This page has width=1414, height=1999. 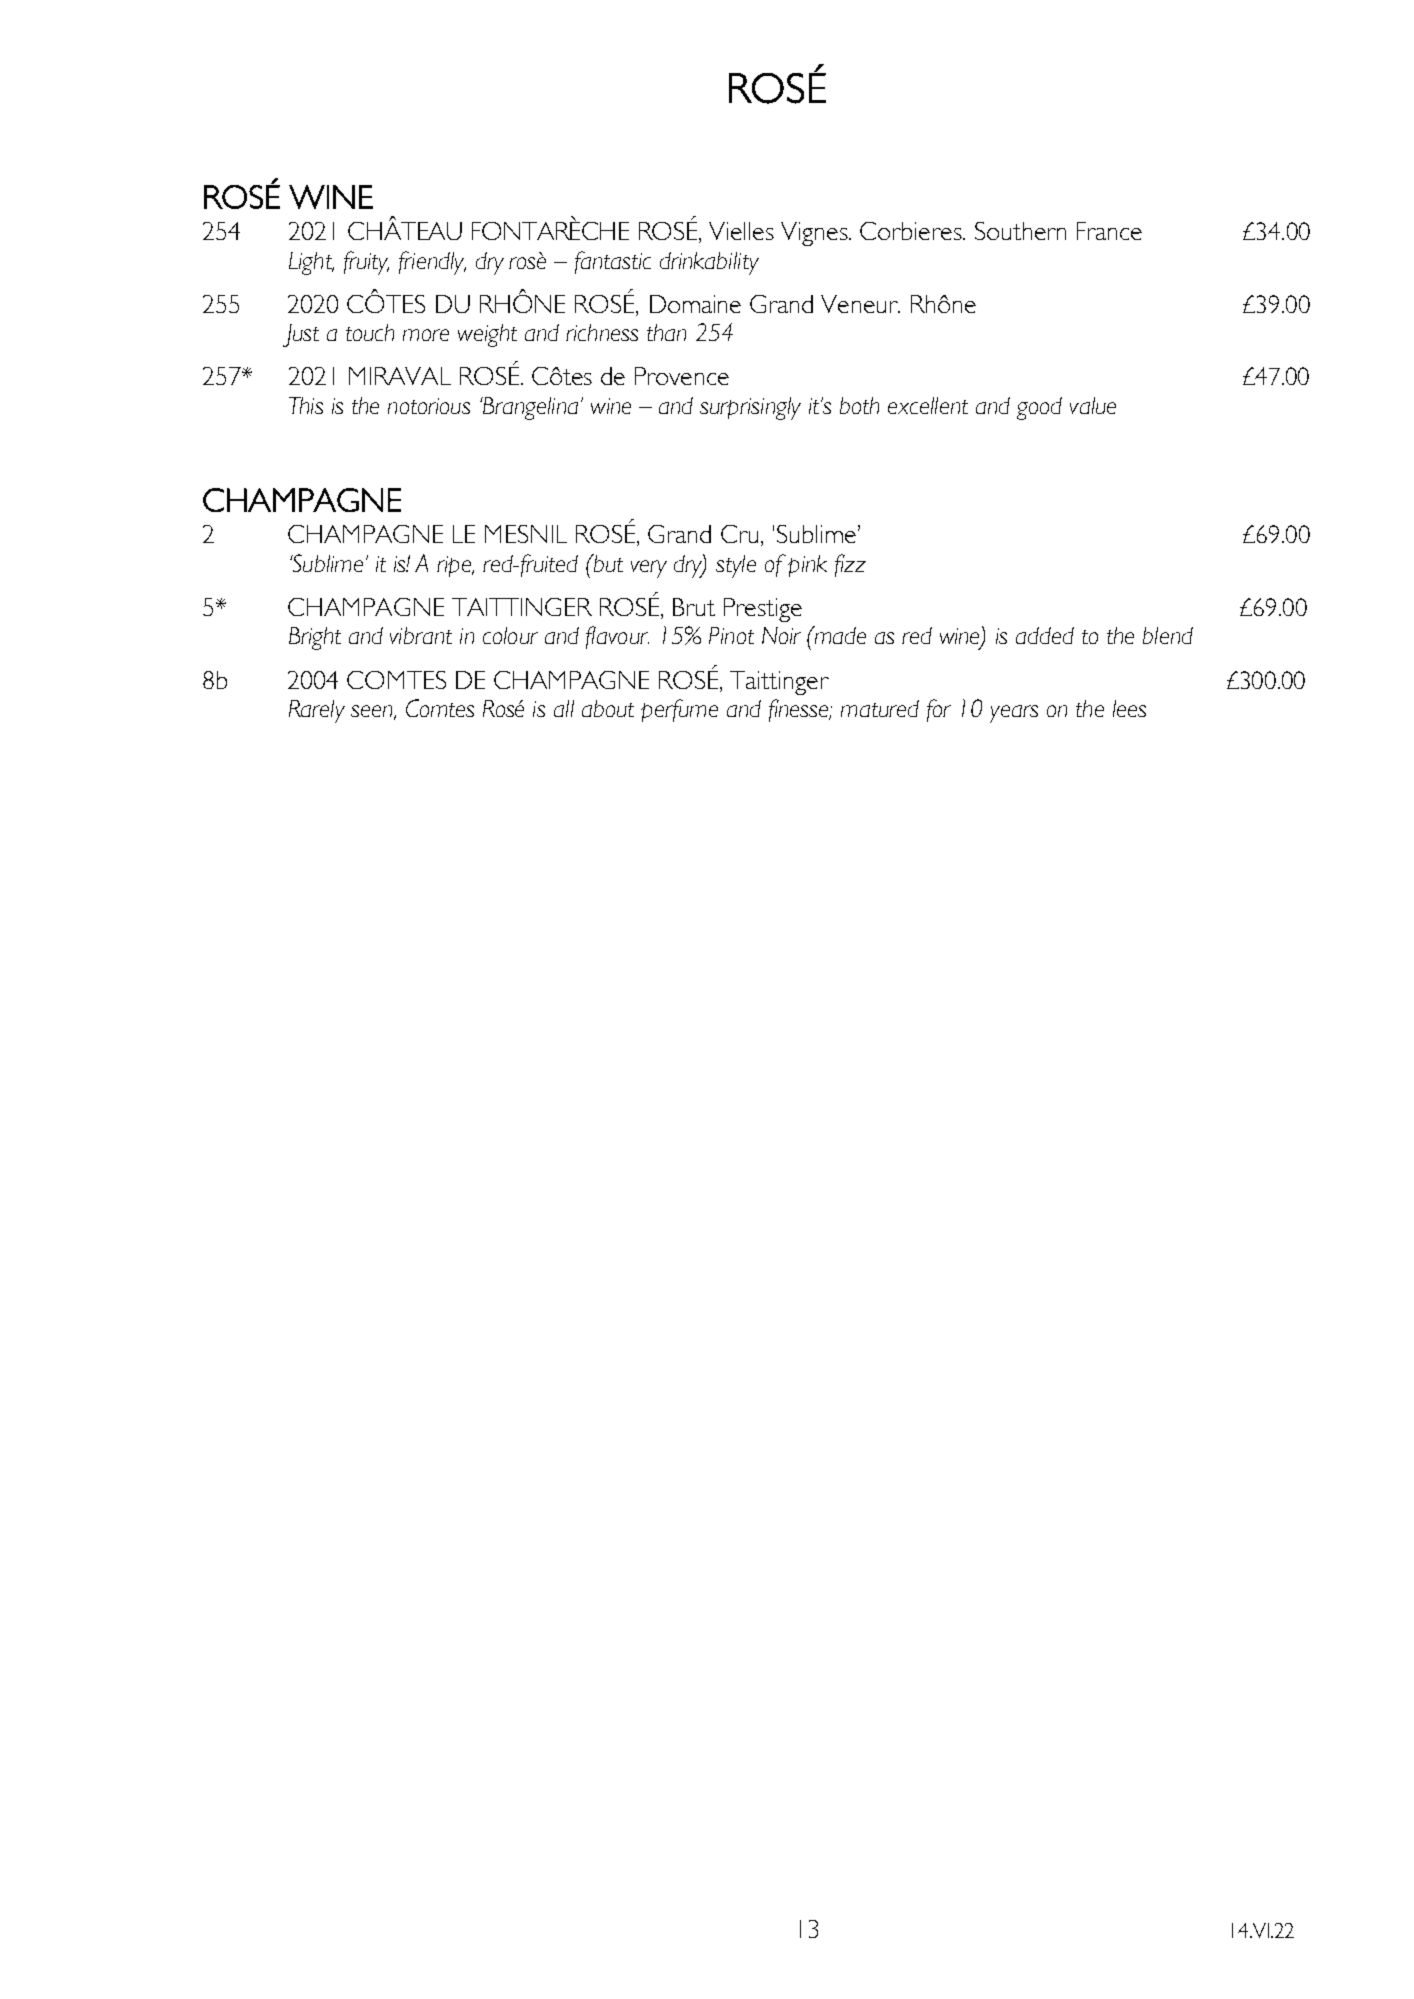 I want to click on Rarely, so click(x=317, y=711).
